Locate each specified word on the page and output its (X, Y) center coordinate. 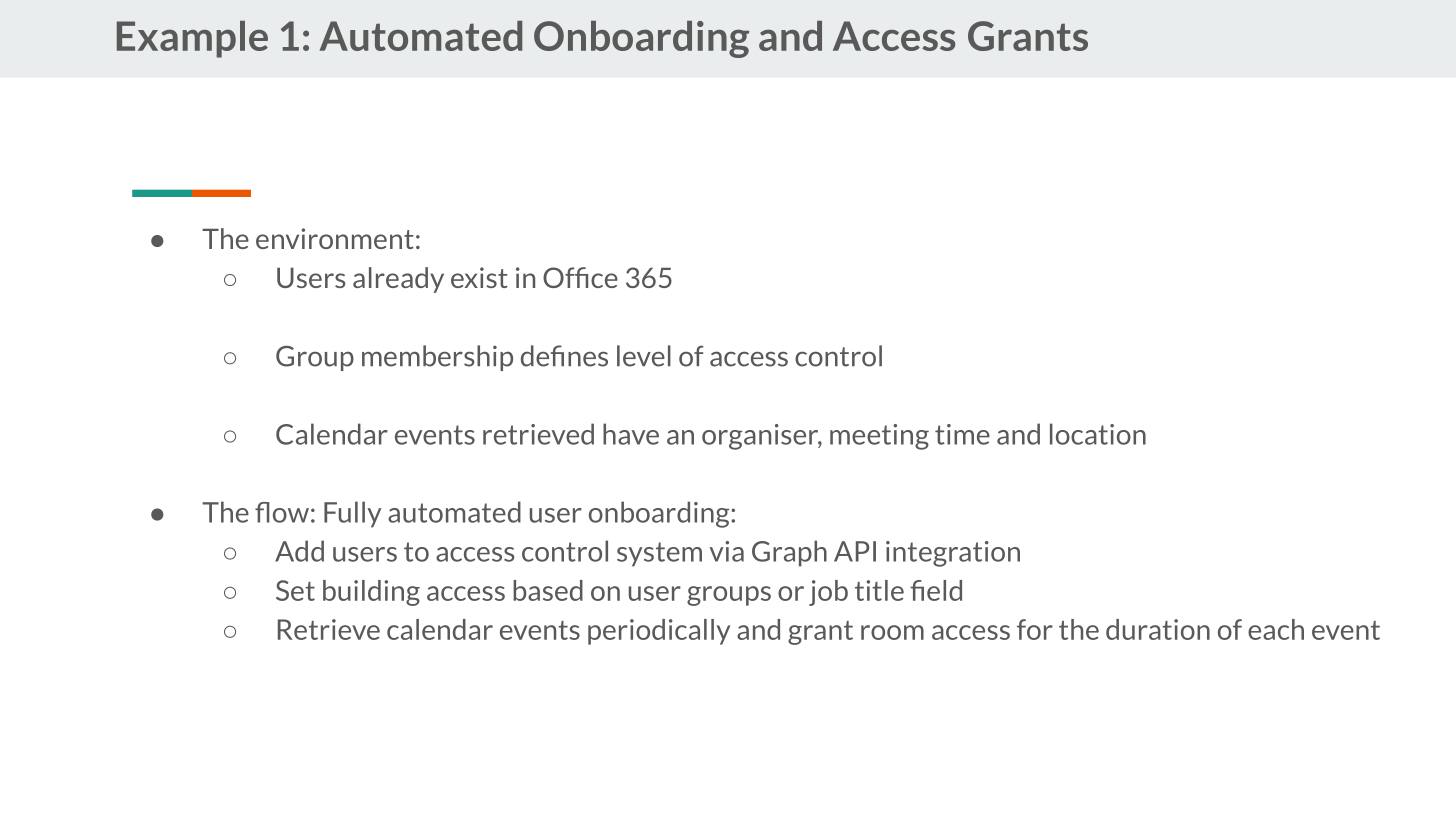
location (1098, 434)
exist (479, 277)
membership (437, 358)
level (644, 356)
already (398, 280)
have (631, 434)
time (962, 434)
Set (295, 590)
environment (335, 238)
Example (192, 39)
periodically (659, 632)
